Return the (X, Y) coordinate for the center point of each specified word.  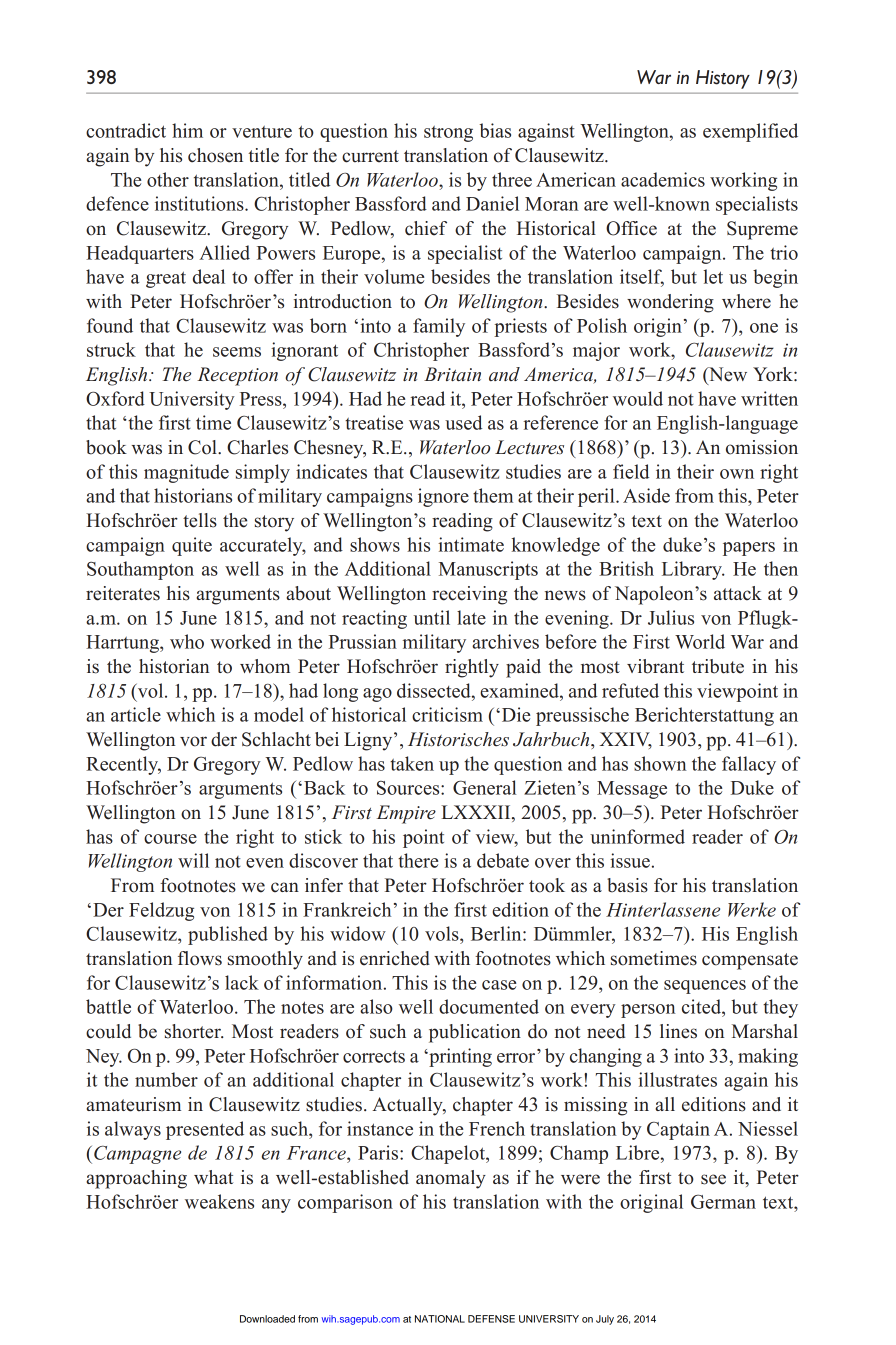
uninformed (637, 836)
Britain (452, 374)
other (168, 179)
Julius (671, 617)
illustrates (677, 1079)
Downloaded (267, 1319)
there (418, 860)
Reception (237, 376)
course (170, 839)
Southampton (140, 570)
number (166, 1079)
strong (448, 134)
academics (663, 179)
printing (459, 1057)
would (638, 398)
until (432, 617)
